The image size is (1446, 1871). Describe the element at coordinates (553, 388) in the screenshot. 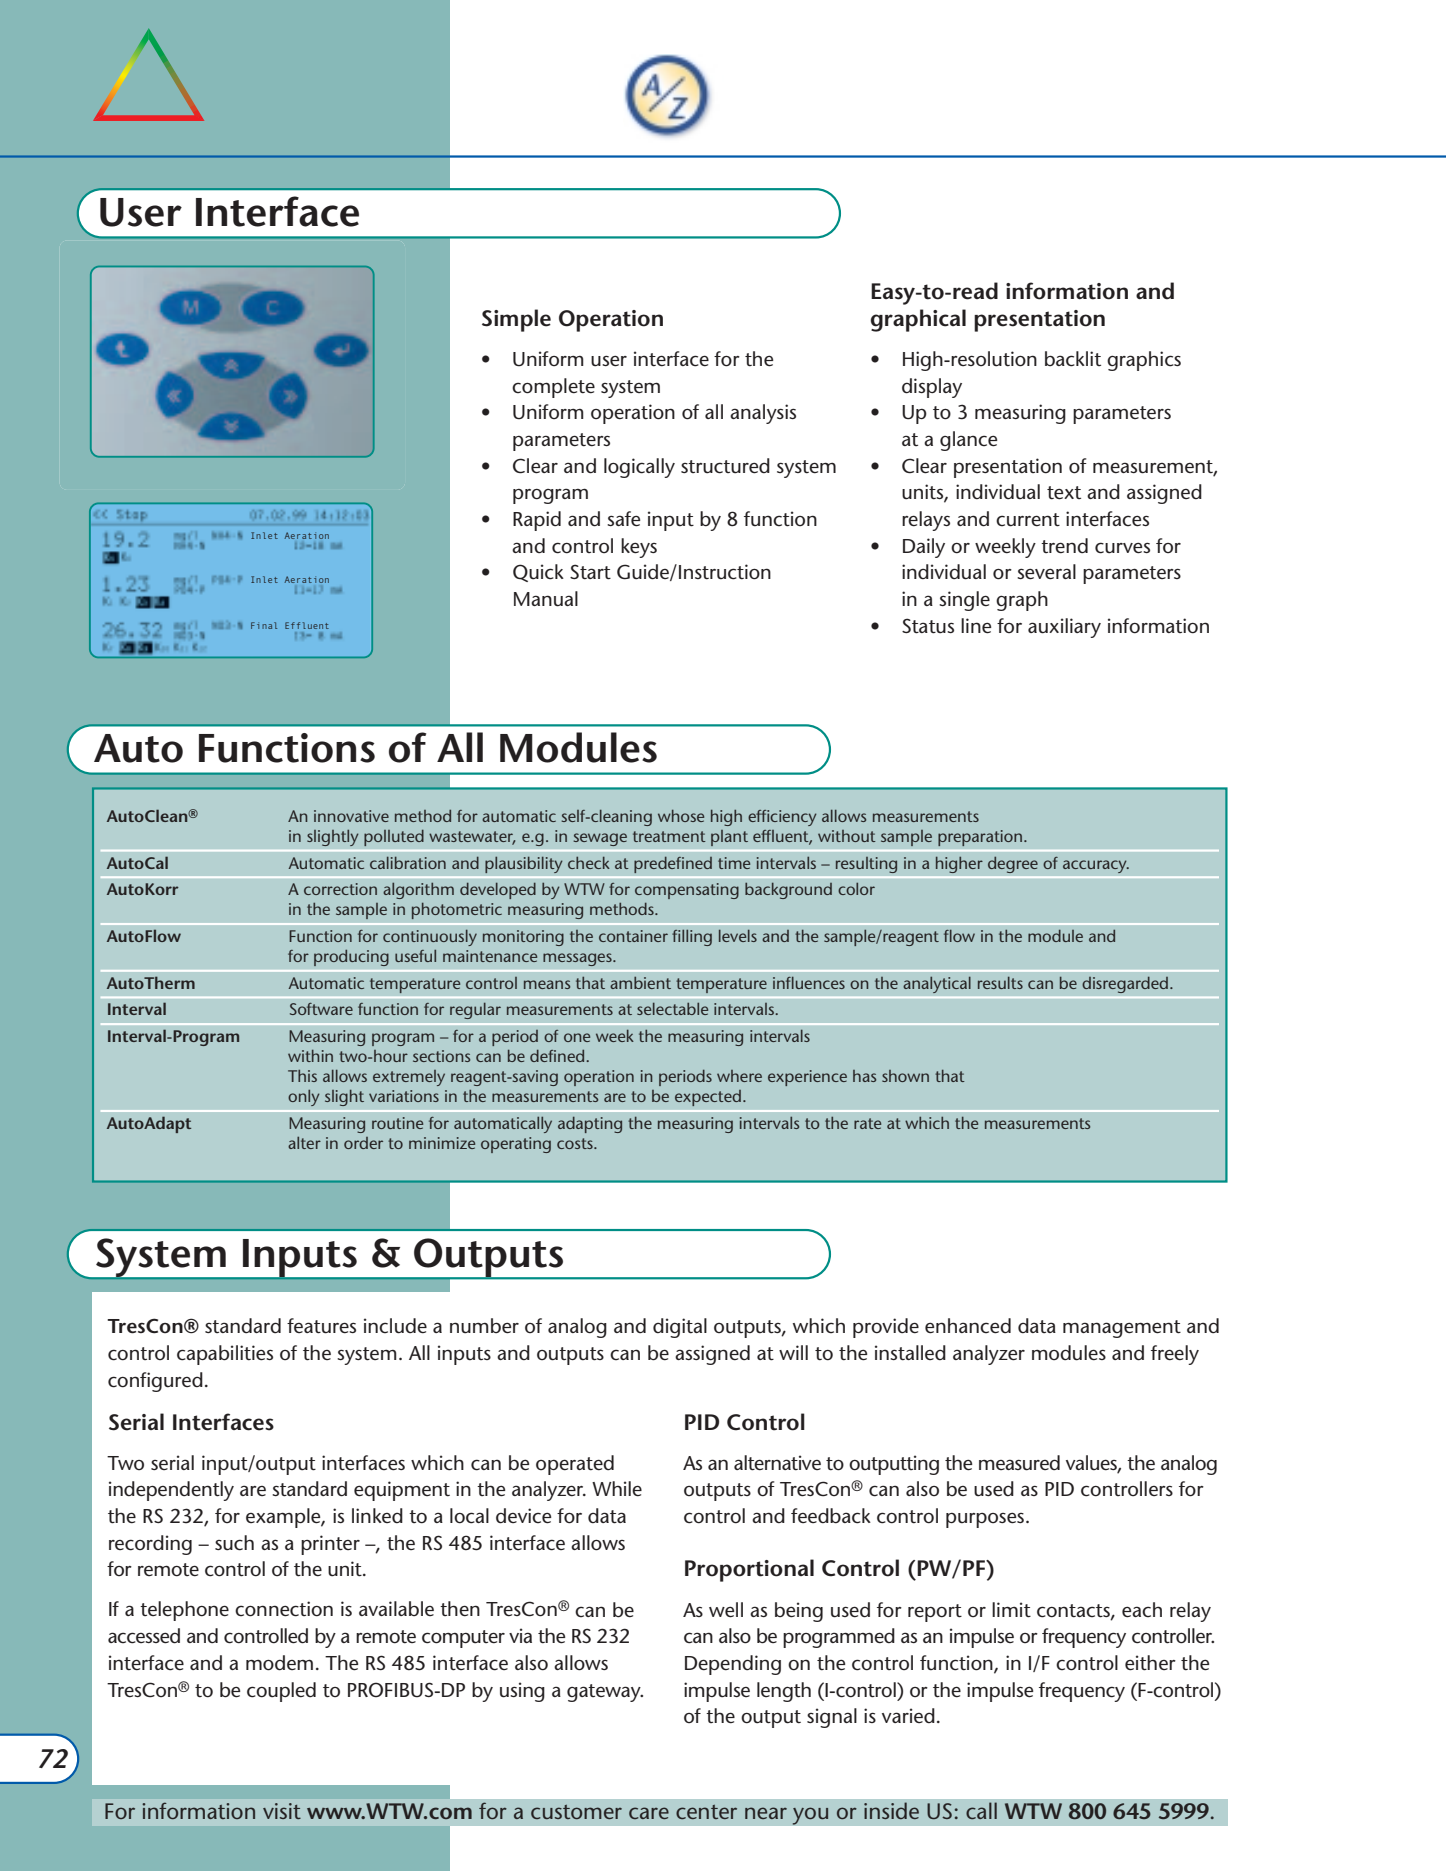

I see `complete` at that location.
